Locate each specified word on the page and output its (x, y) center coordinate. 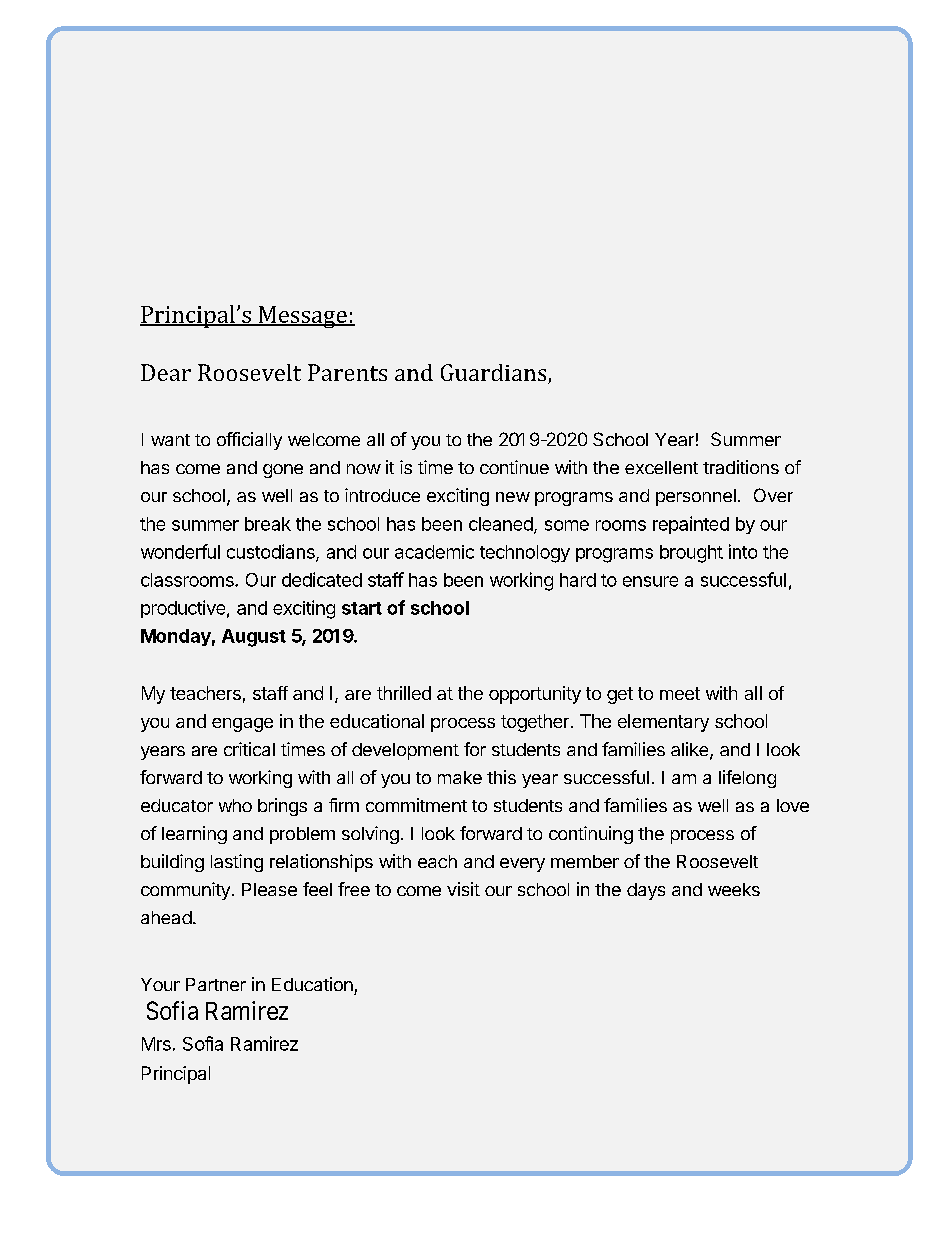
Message (302, 317)
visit (463, 889)
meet (680, 693)
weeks (734, 889)
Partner (216, 984)
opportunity (535, 695)
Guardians (495, 374)
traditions (741, 467)
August (254, 638)
